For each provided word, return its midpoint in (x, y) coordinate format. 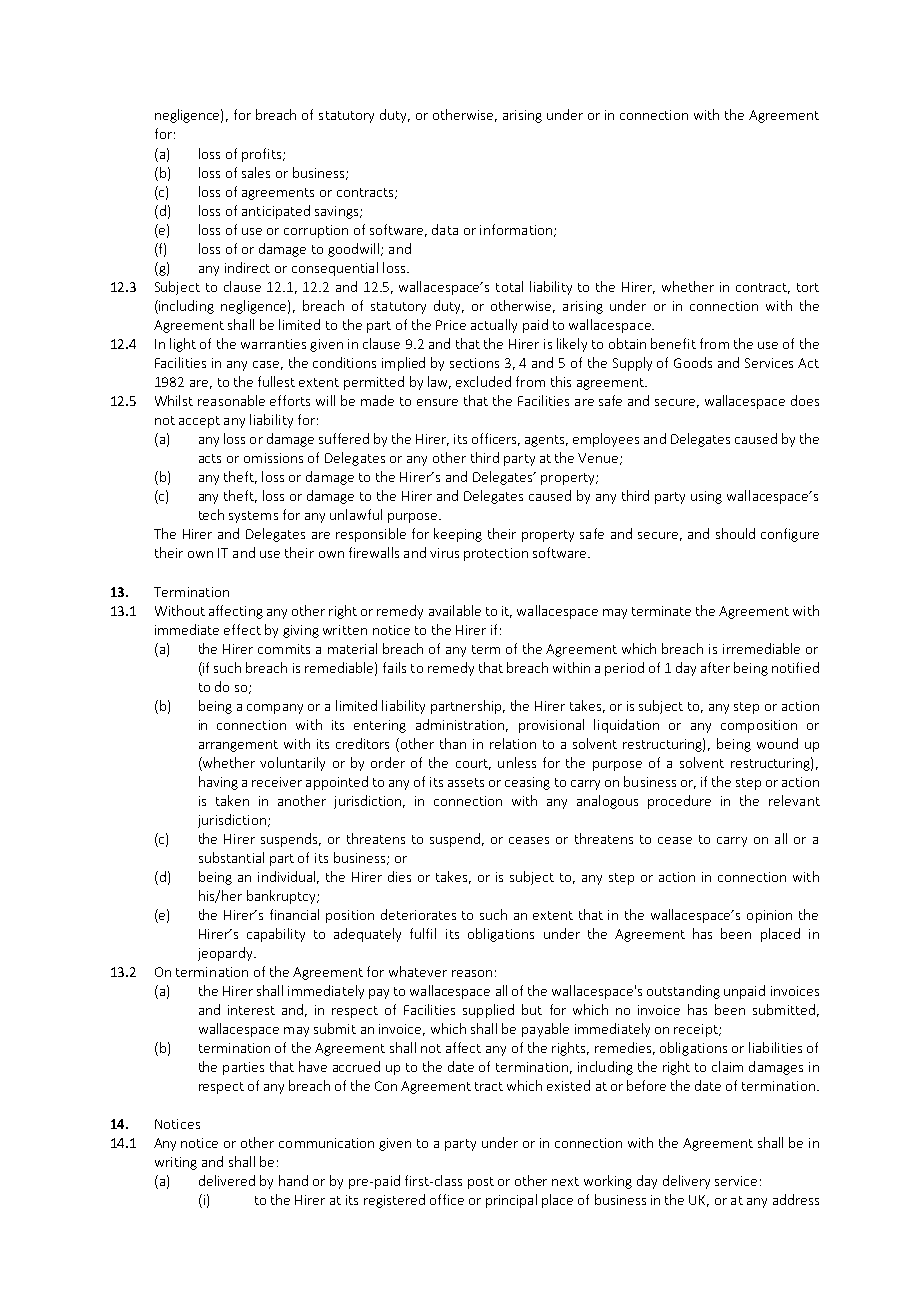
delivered (227, 1180)
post (481, 1183)
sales (256, 172)
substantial (231, 857)
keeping (458, 535)
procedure (679, 802)
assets (466, 782)
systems (253, 517)
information (516, 229)
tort (808, 287)
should (735, 533)
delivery (686, 1182)
